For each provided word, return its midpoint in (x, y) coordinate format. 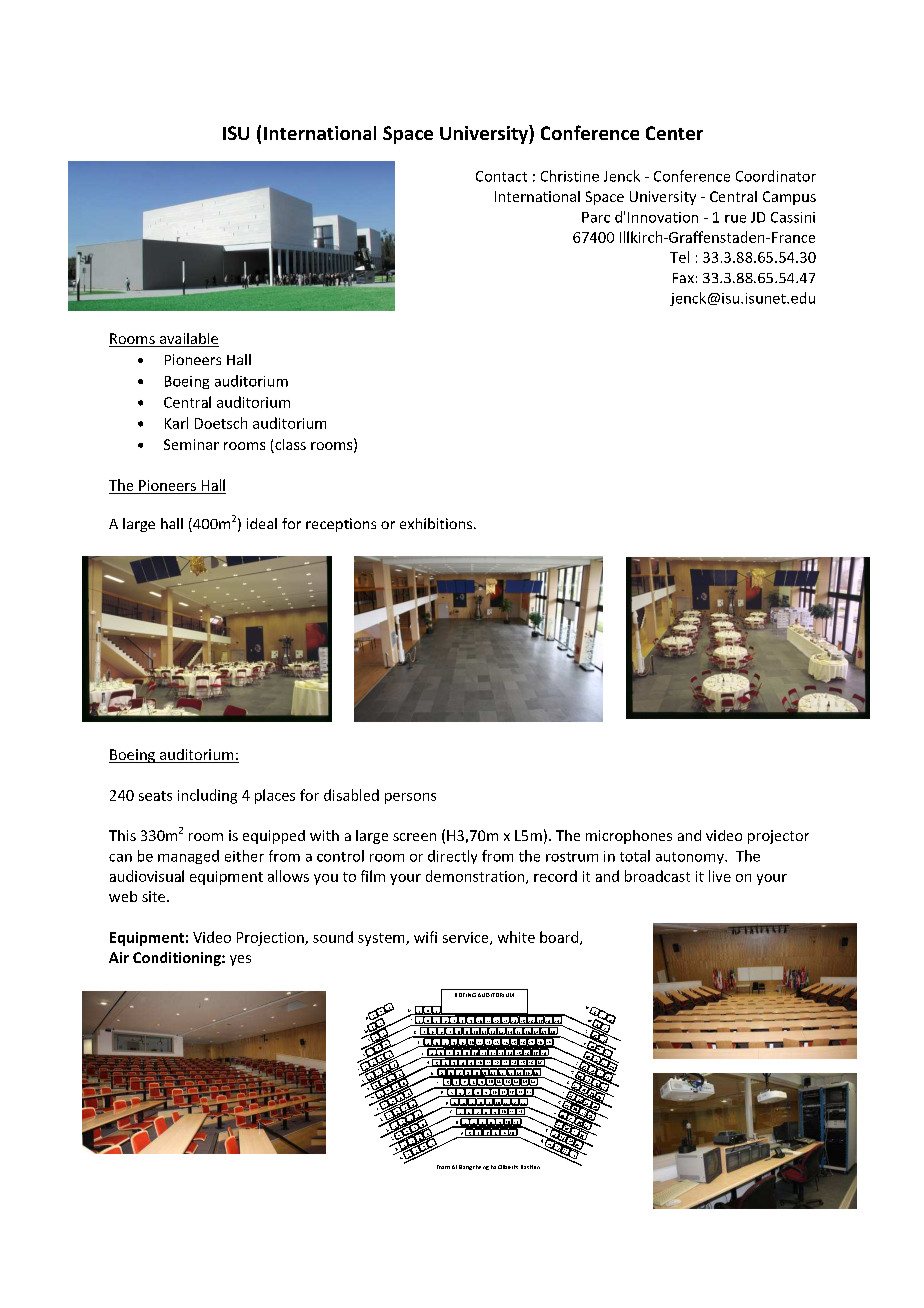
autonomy (691, 858)
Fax (683, 278)
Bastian (530, 1167)
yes (240, 960)
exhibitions (437, 523)
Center (674, 133)
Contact (501, 176)
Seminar (191, 444)
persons (410, 798)
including (207, 796)
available (188, 340)
